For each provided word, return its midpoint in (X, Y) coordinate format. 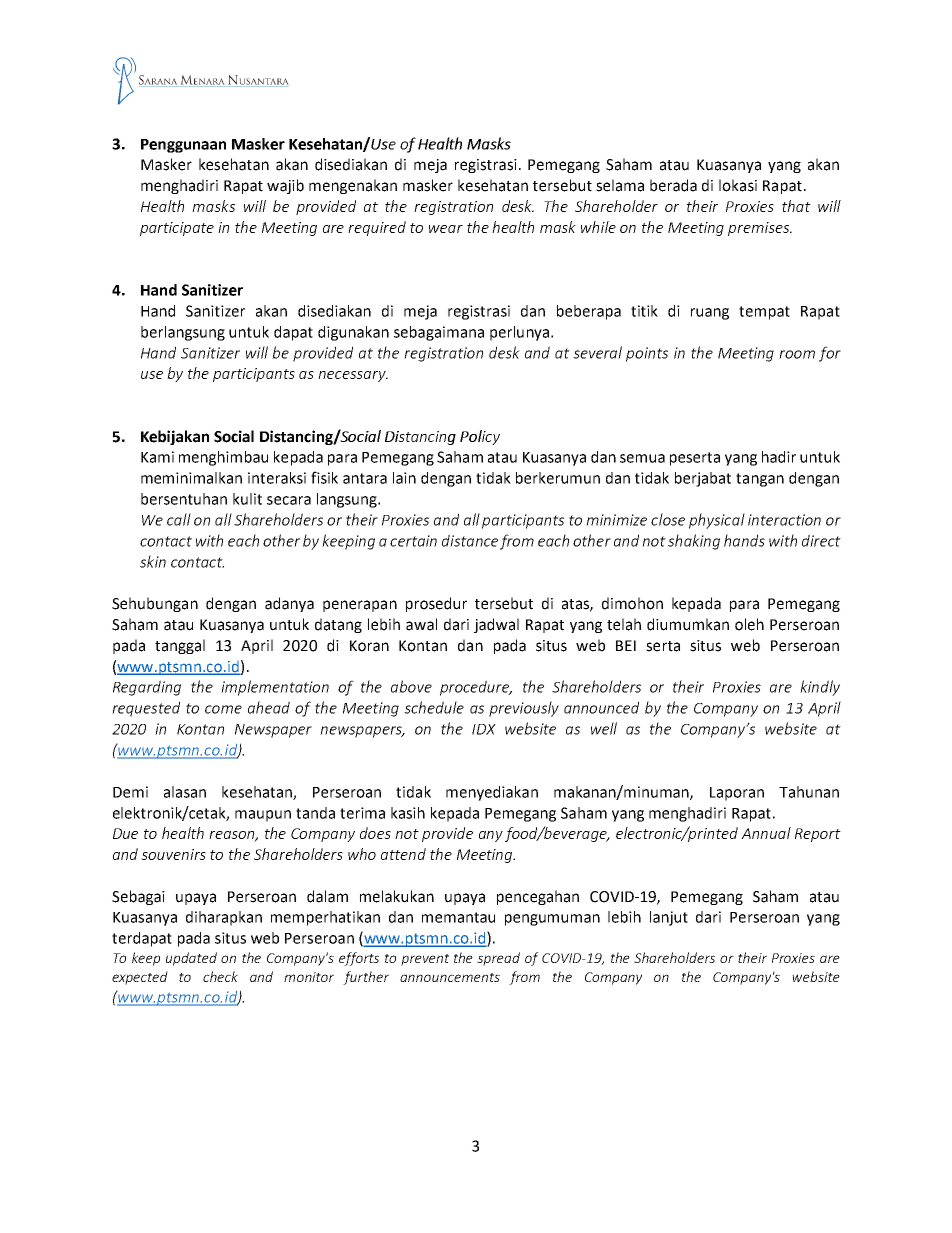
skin (153, 561)
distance (470, 540)
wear (446, 229)
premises (760, 229)
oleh (749, 624)
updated (191, 959)
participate (177, 229)
